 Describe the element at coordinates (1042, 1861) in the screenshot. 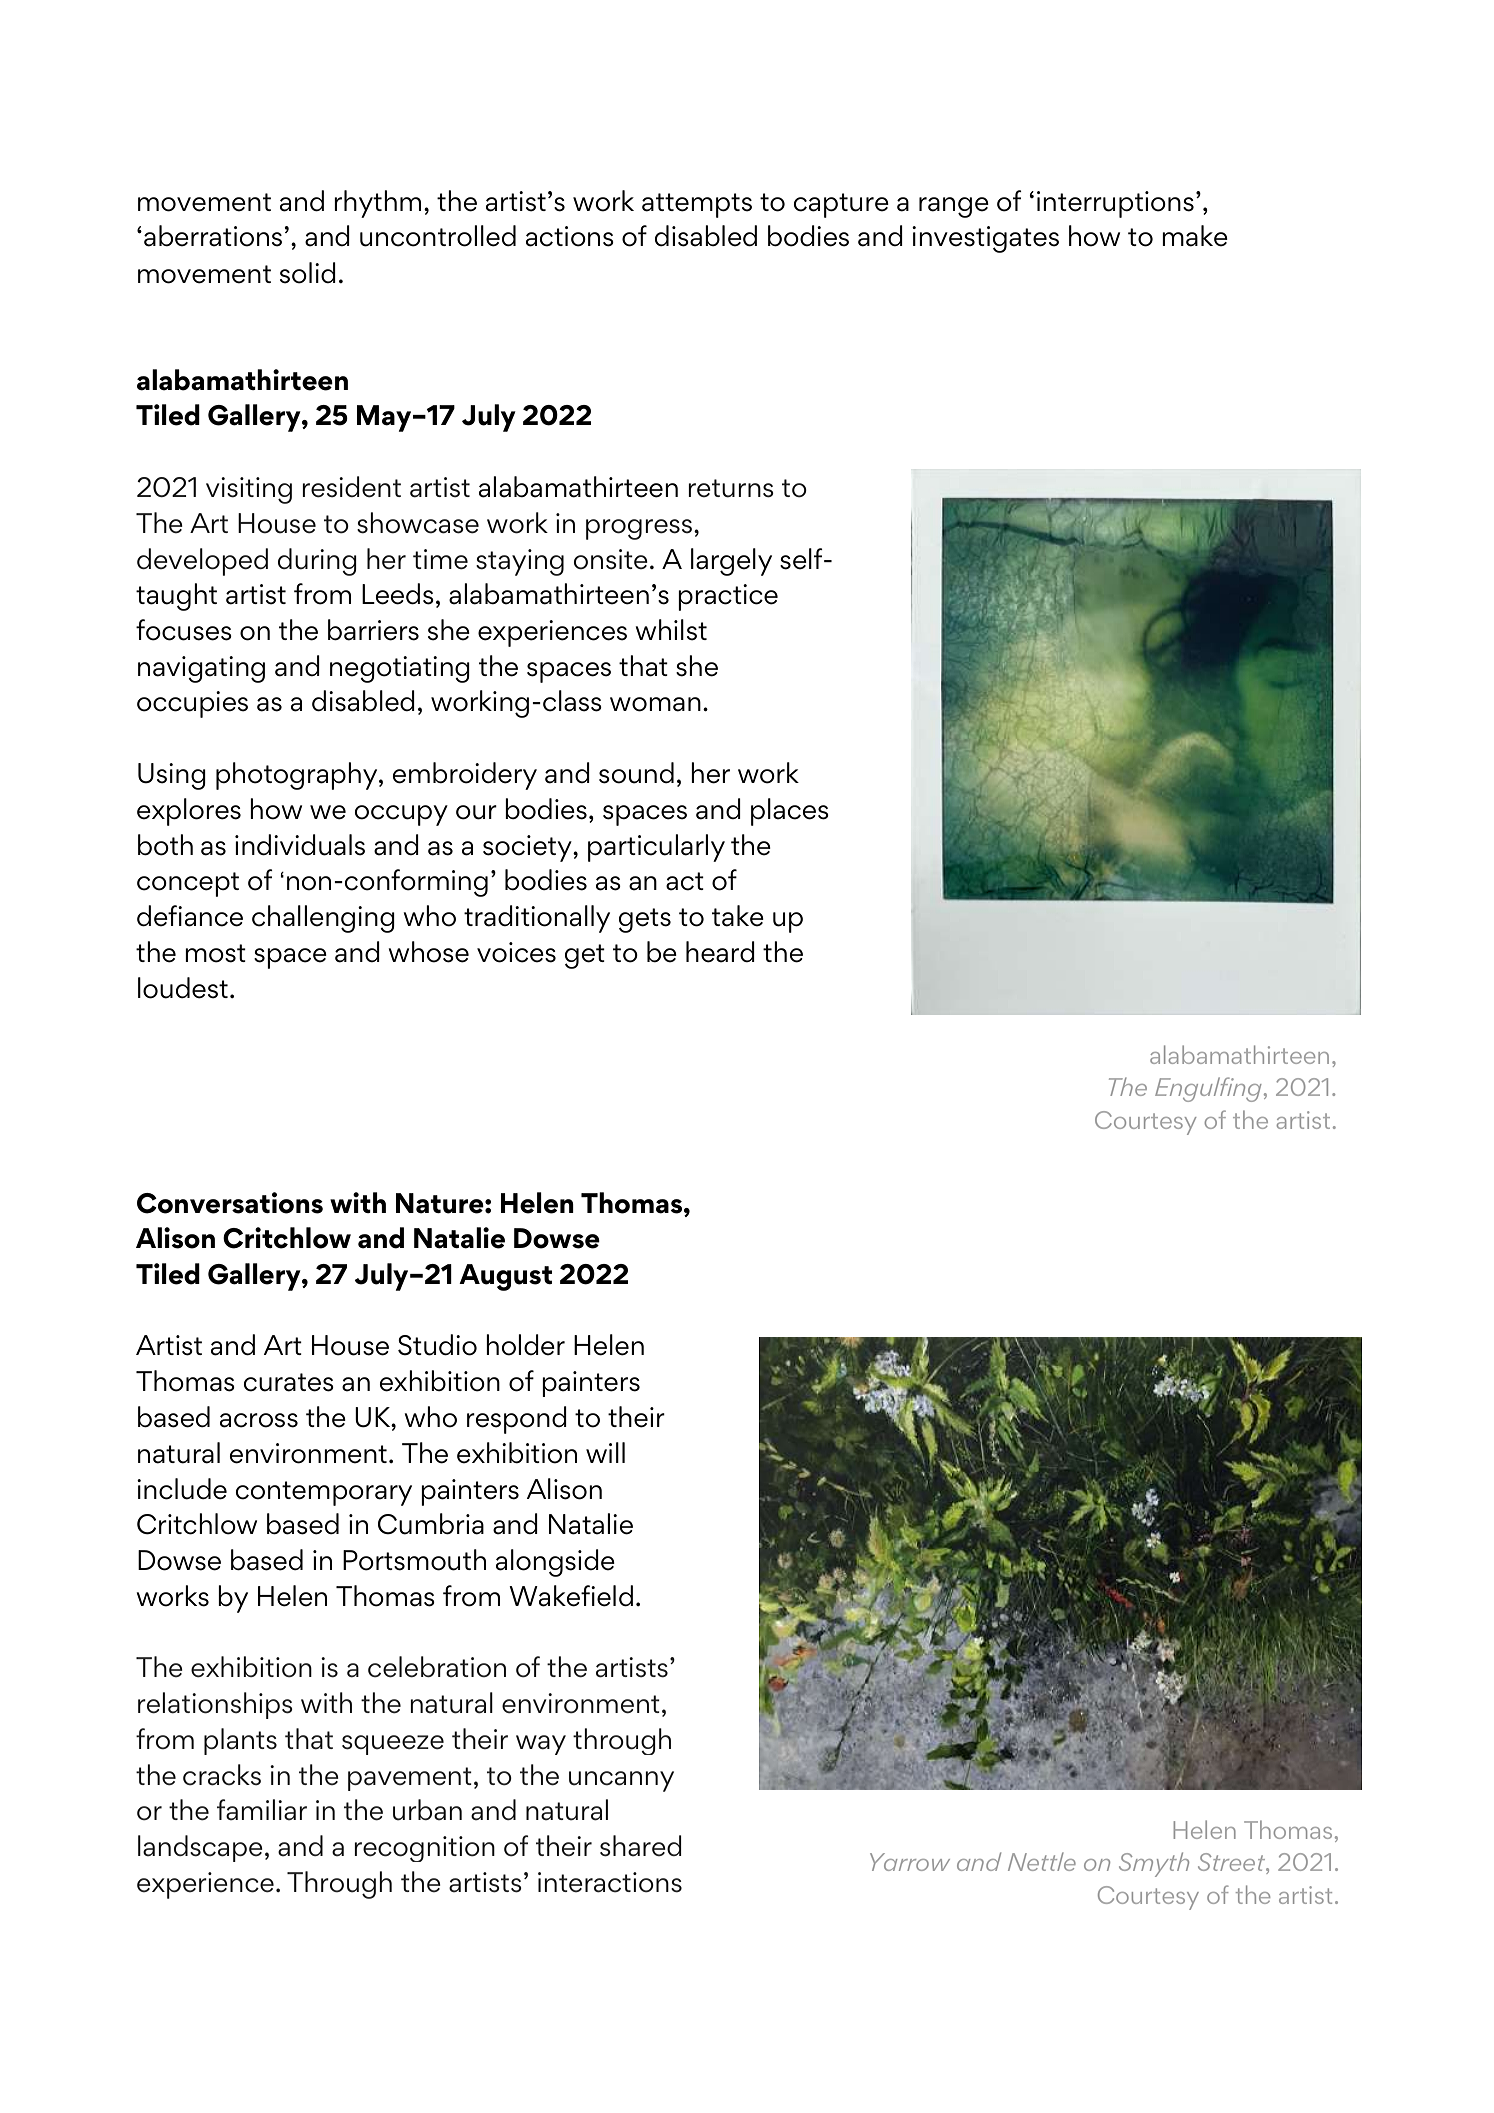

I see `Nettle` at that location.
